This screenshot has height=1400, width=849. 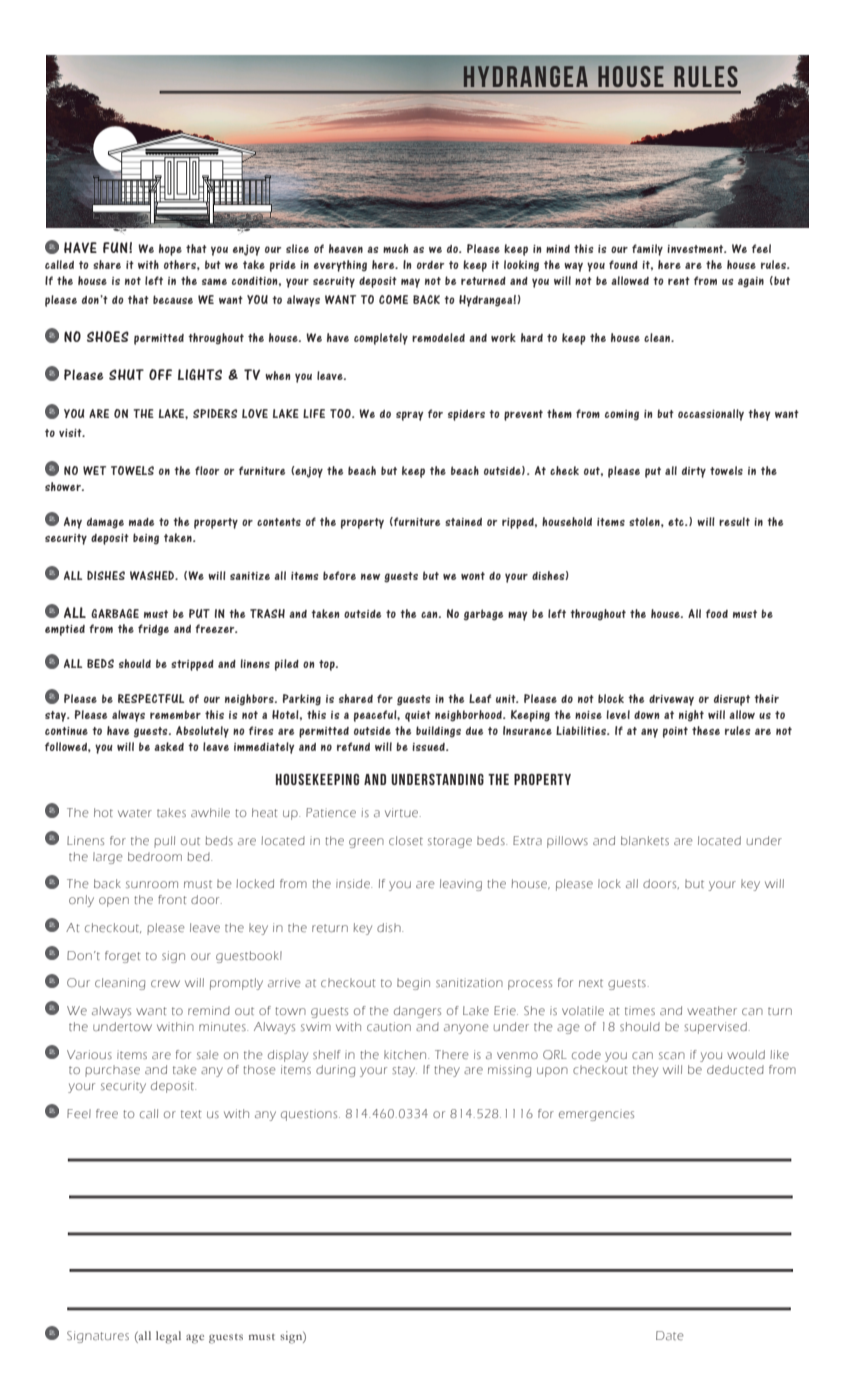 What do you see at coordinates (596, 1115) in the screenshot?
I see `emergencies` at bounding box center [596, 1115].
